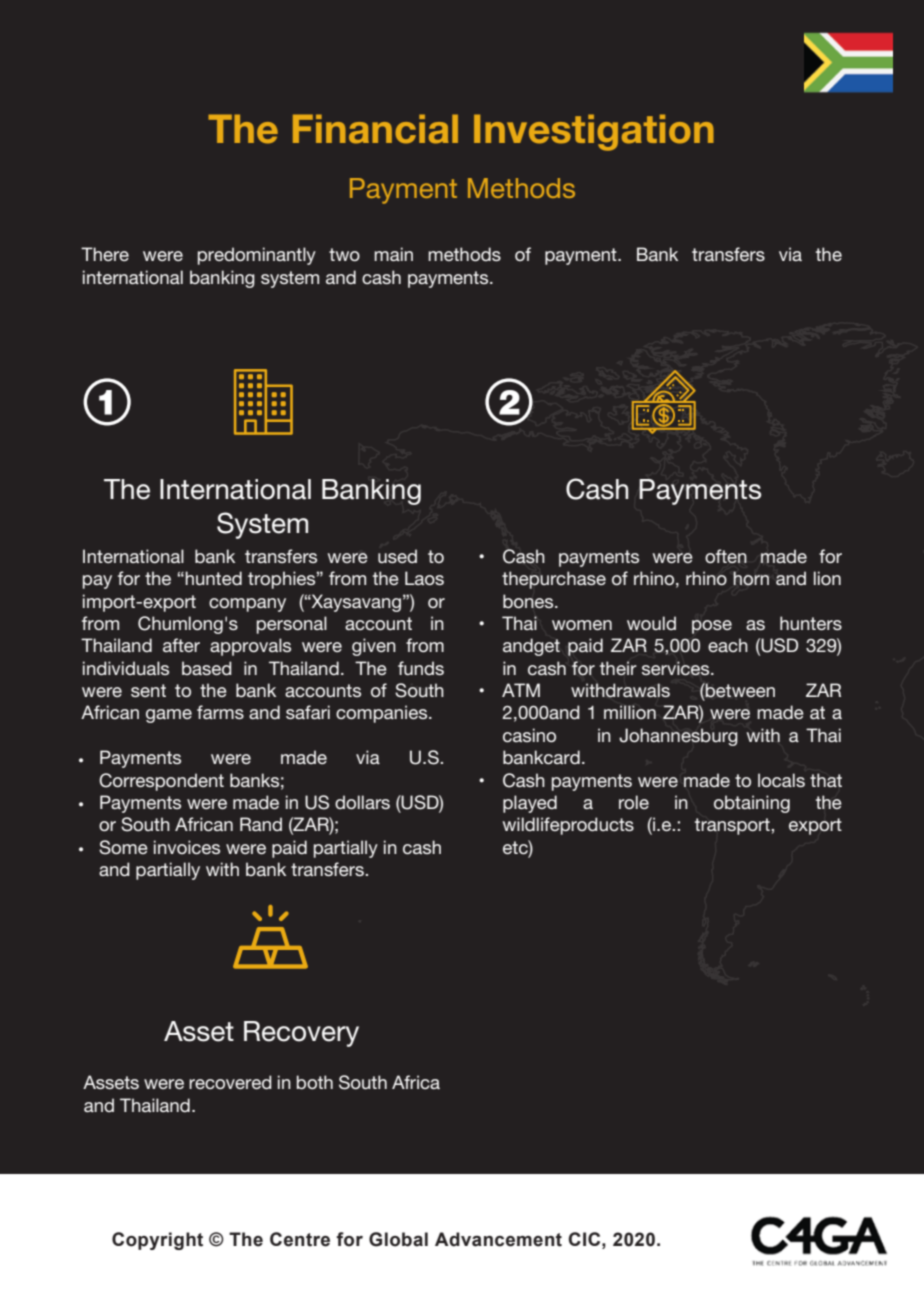  What do you see at coordinates (726, 556) in the screenshot?
I see `often` at bounding box center [726, 556].
